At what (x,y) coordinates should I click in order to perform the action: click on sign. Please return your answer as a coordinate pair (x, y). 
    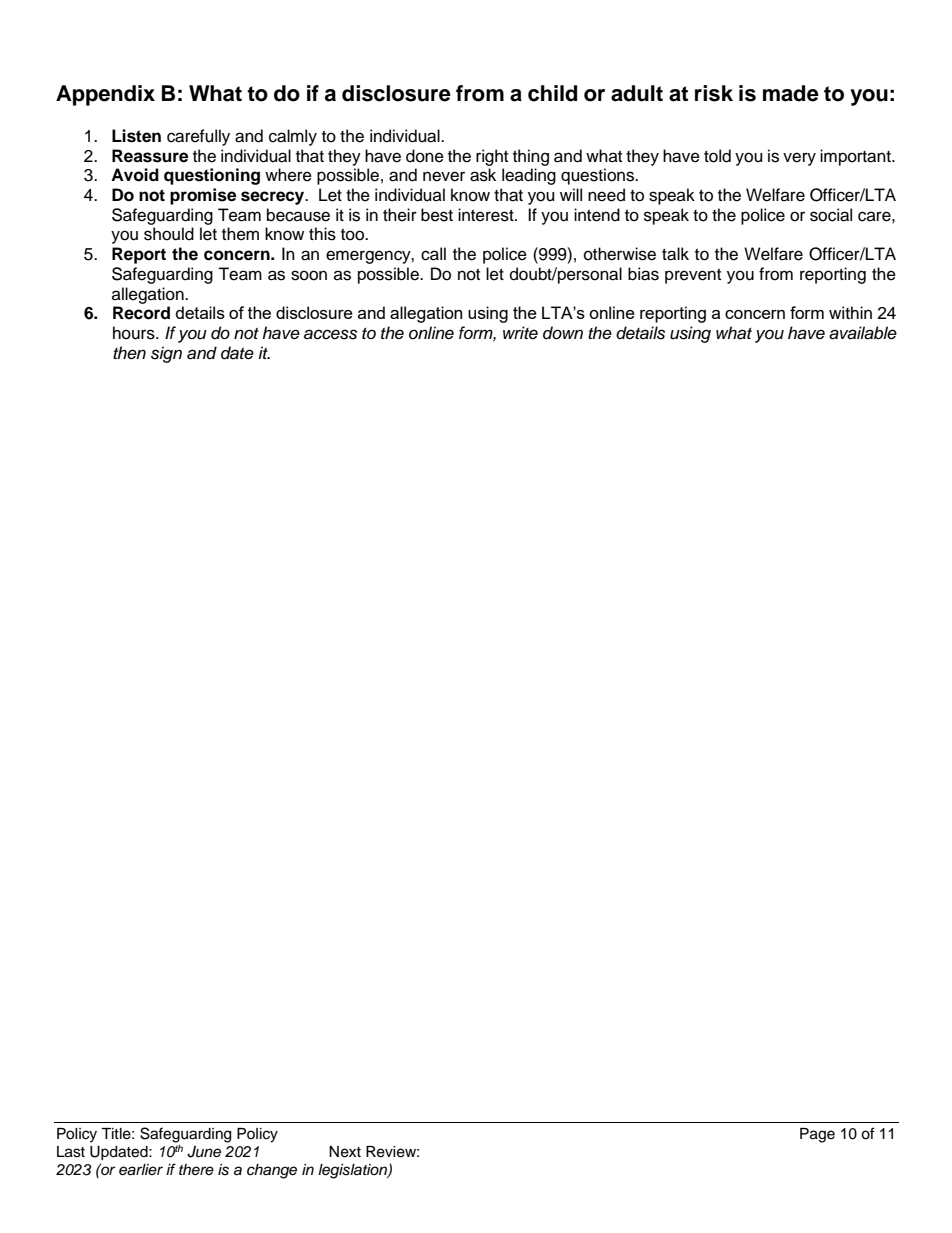
    Looking at the image, I should click on (166, 354).
